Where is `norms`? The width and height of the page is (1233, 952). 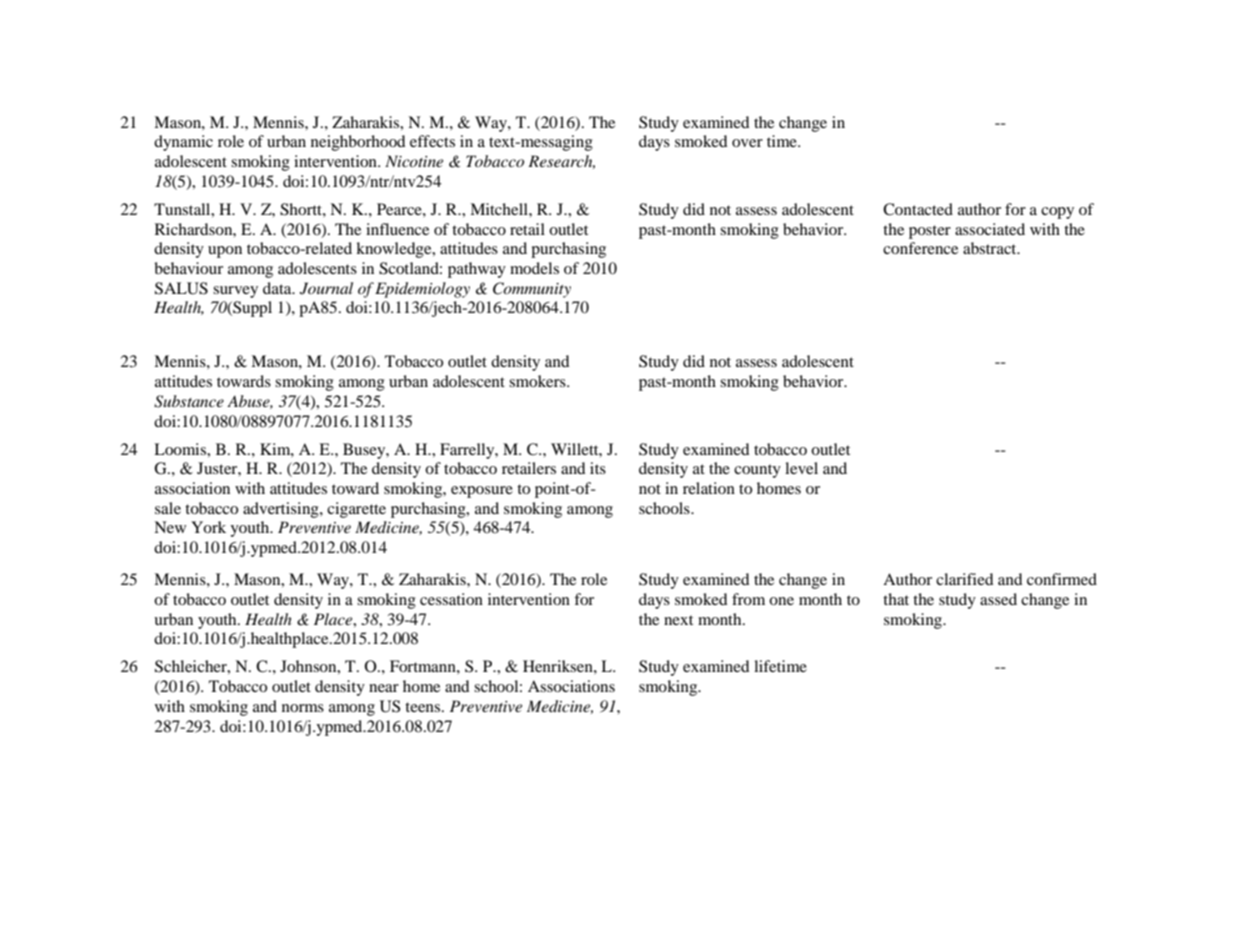
norms is located at coordinates (303, 708).
